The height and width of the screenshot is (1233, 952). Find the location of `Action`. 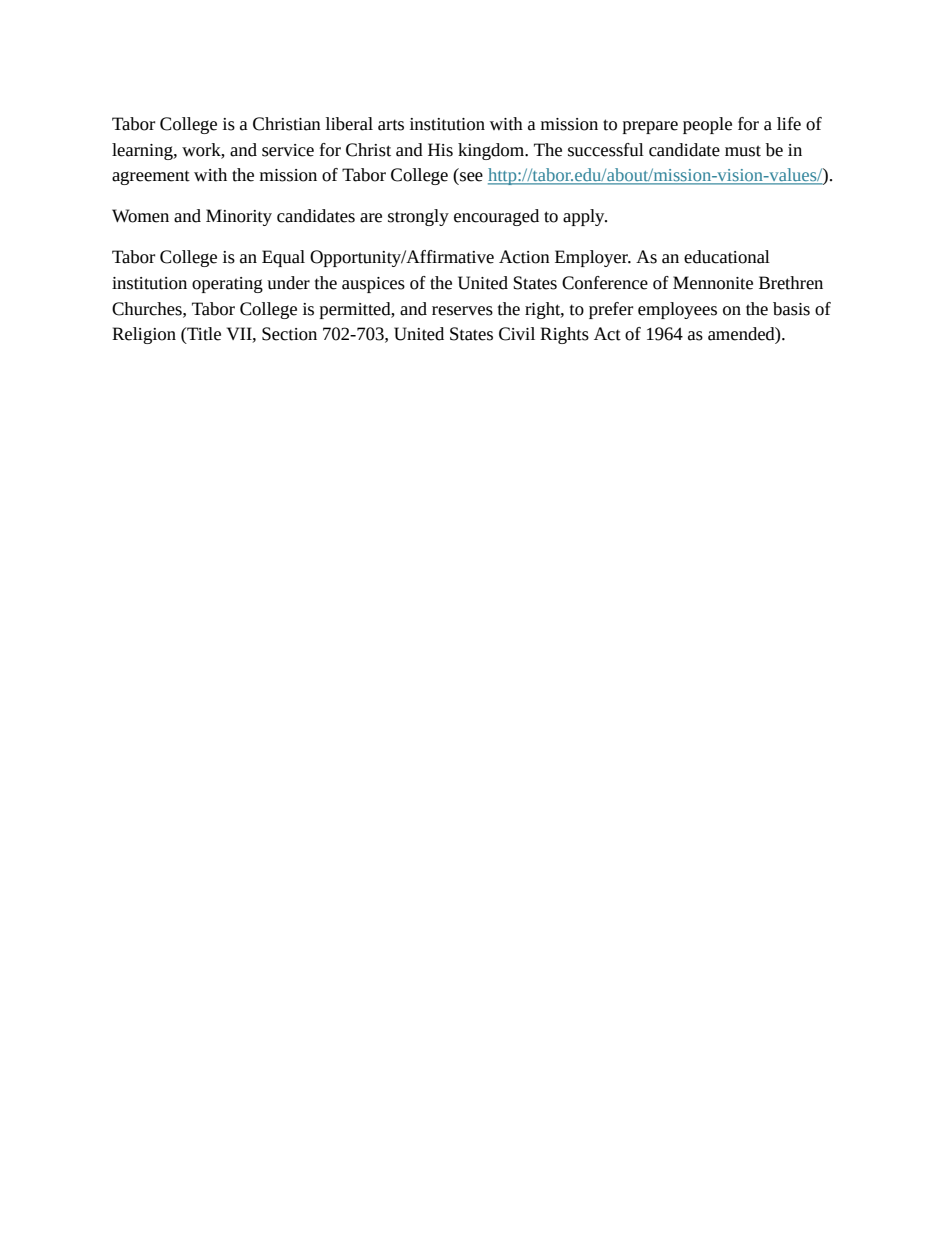

Action is located at coordinates (524, 257).
